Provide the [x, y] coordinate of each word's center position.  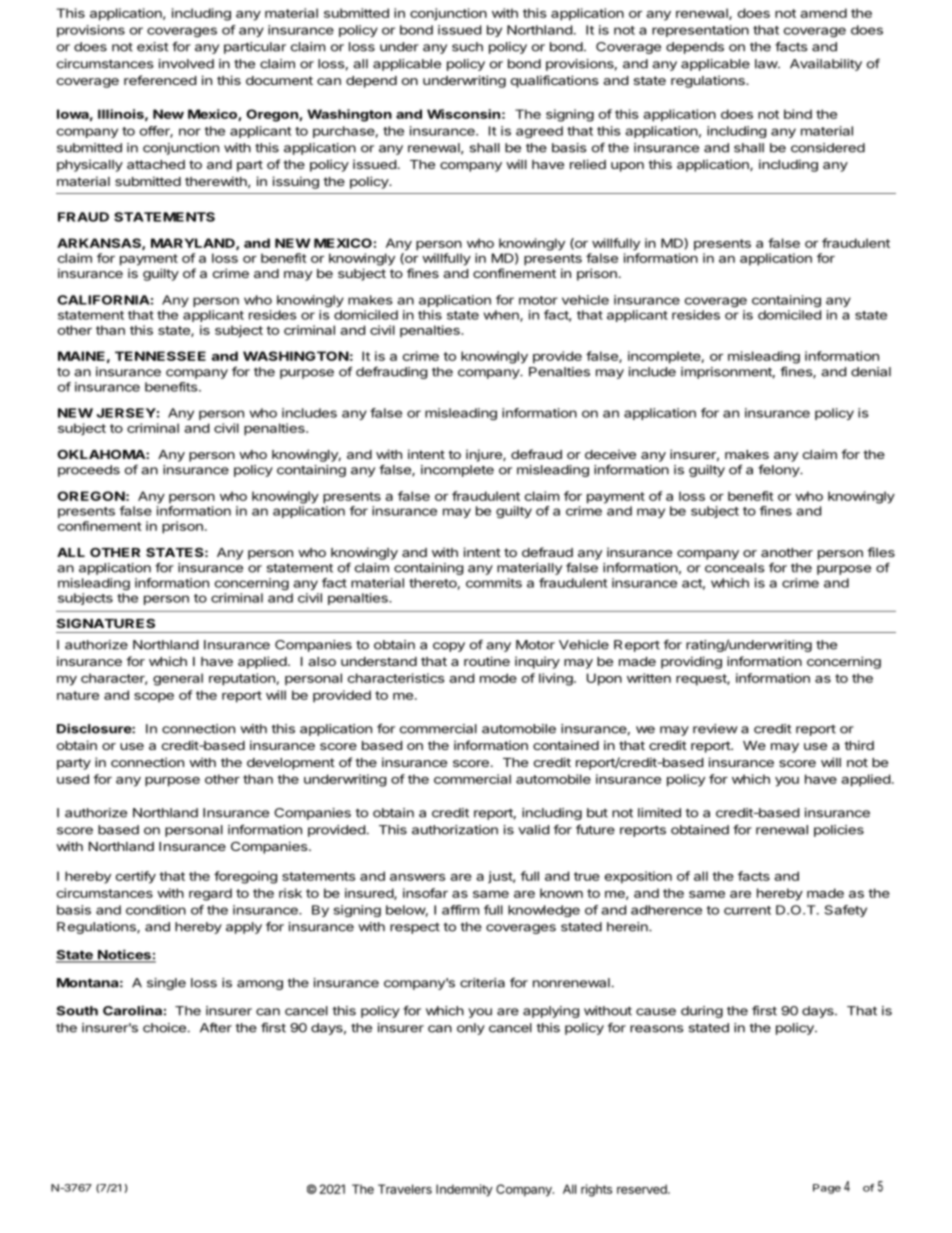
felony [779, 470]
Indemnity [464, 1190]
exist [152, 47]
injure [485, 455]
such [467, 47]
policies [839, 831]
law [767, 64]
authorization [455, 830]
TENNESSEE [160, 356]
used [73, 779]
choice [164, 1028]
